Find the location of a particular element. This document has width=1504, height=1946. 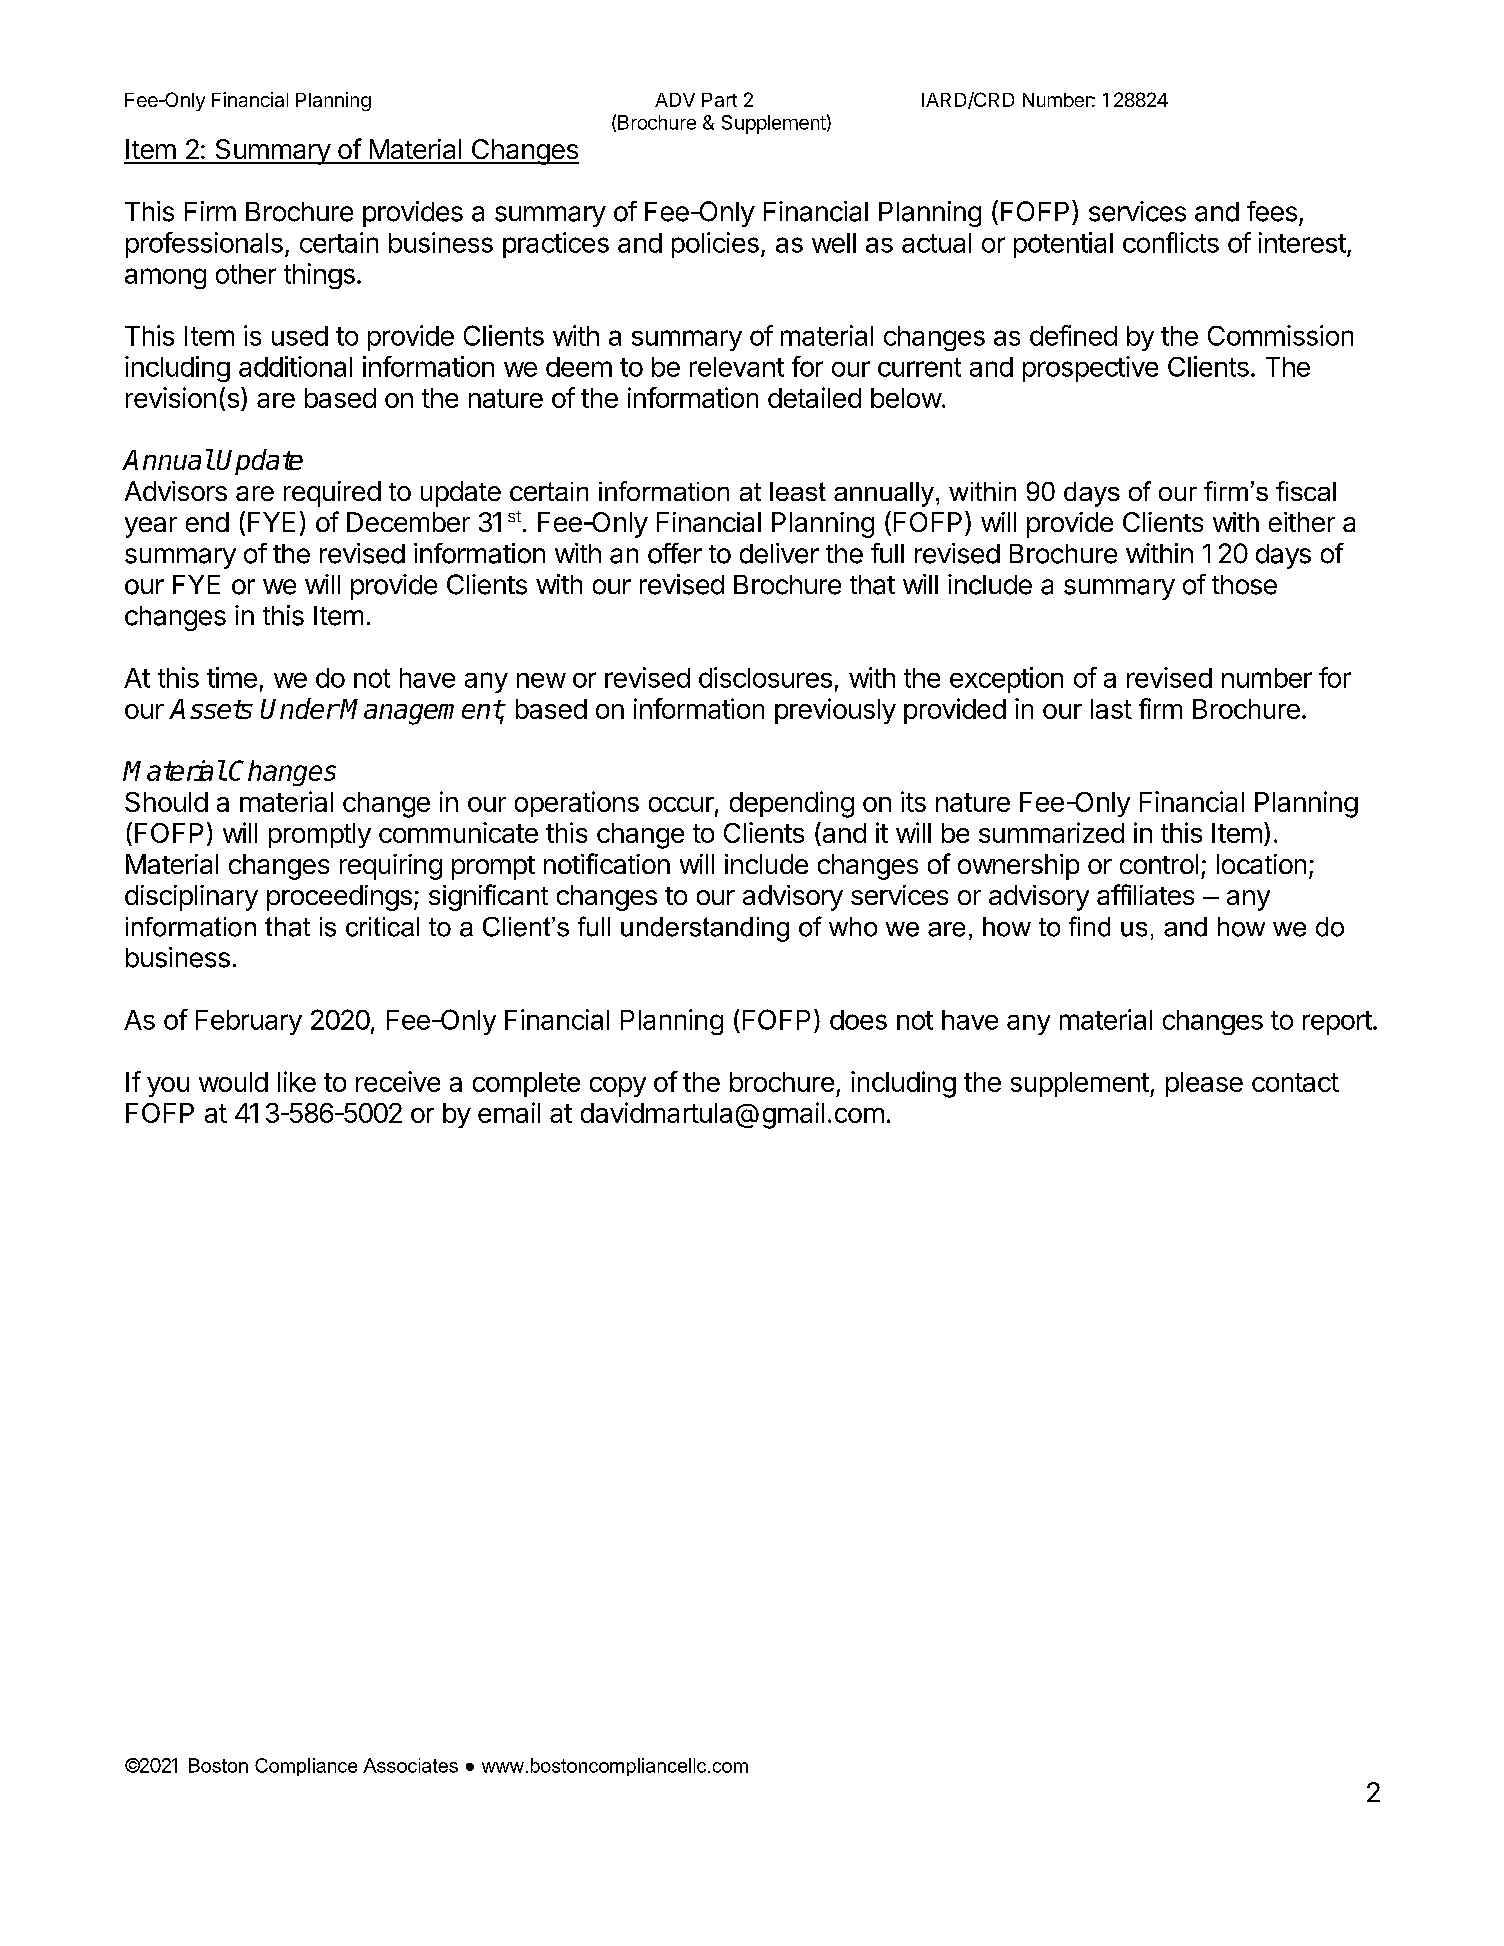

copy is located at coordinates (618, 1087).
